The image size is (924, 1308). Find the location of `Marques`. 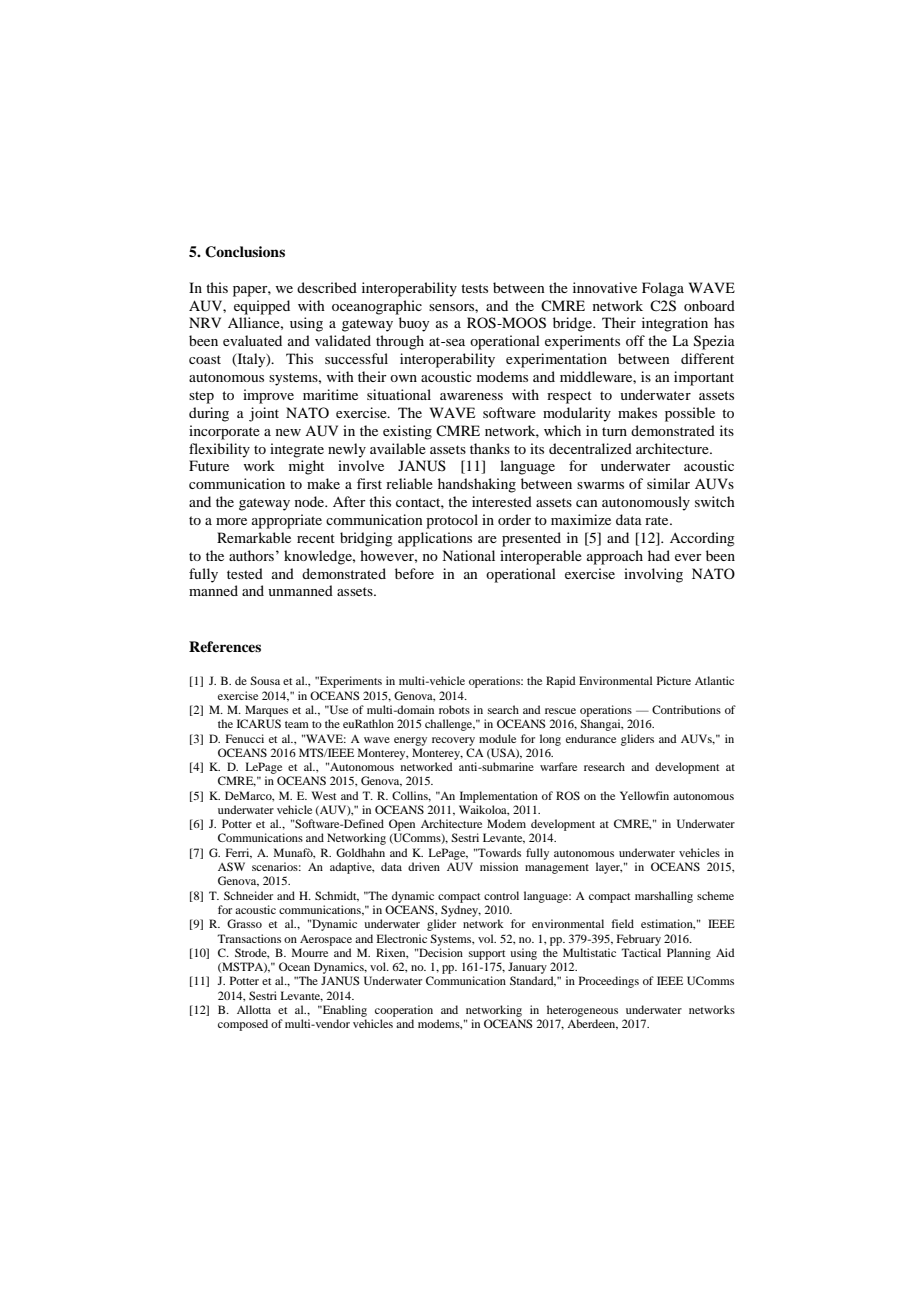

Marques is located at coordinates (266, 711).
